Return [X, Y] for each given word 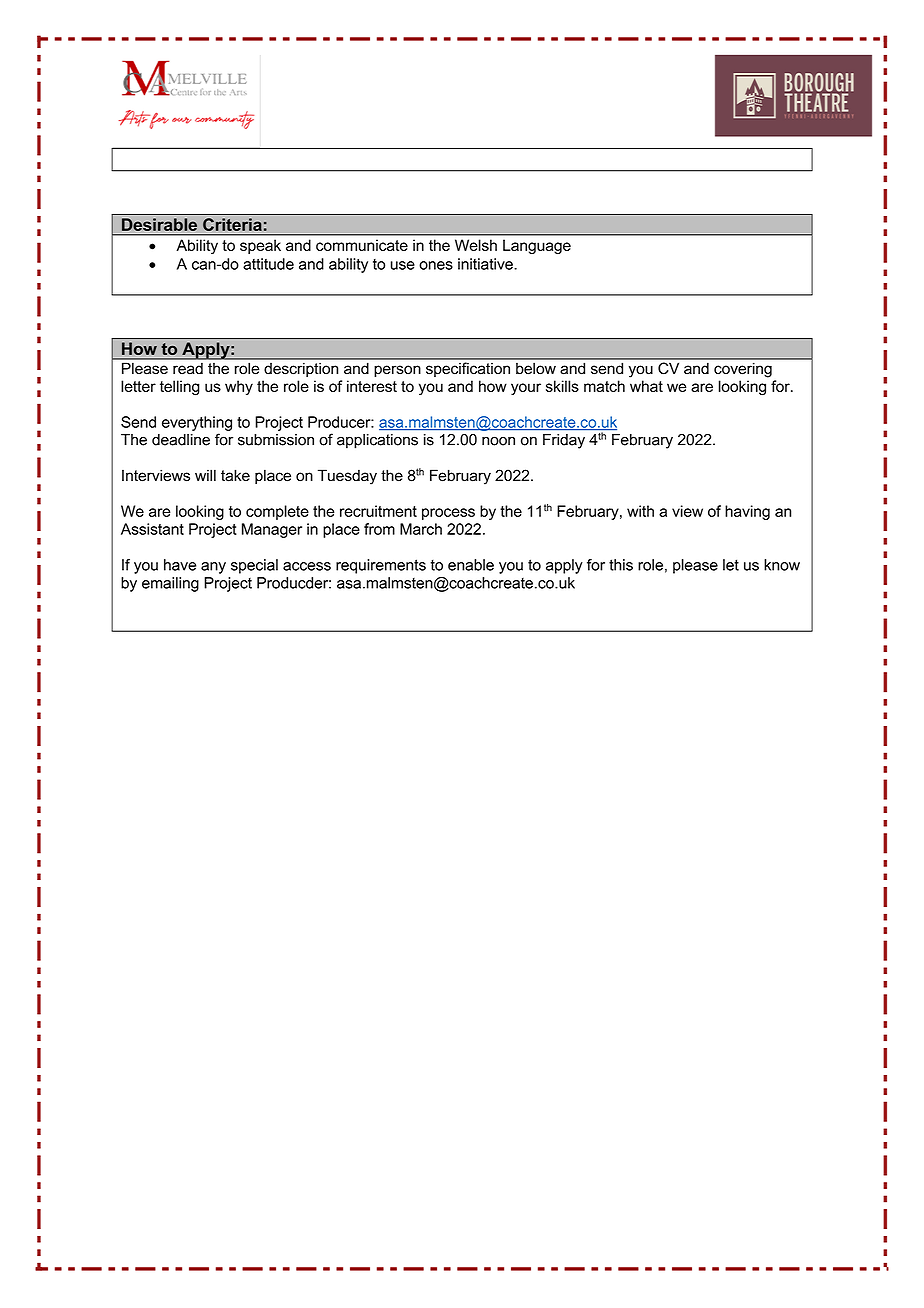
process [448, 514]
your [526, 389]
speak [260, 246]
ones [436, 265]
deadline [181, 440]
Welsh [476, 245]
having [747, 512]
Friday [564, 441]
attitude [268, 264]
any [213, 568]
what [646, 386]
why [239, 387]
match [604, 386]
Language [537, 247]
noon [498, 441]
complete [277, 512]
